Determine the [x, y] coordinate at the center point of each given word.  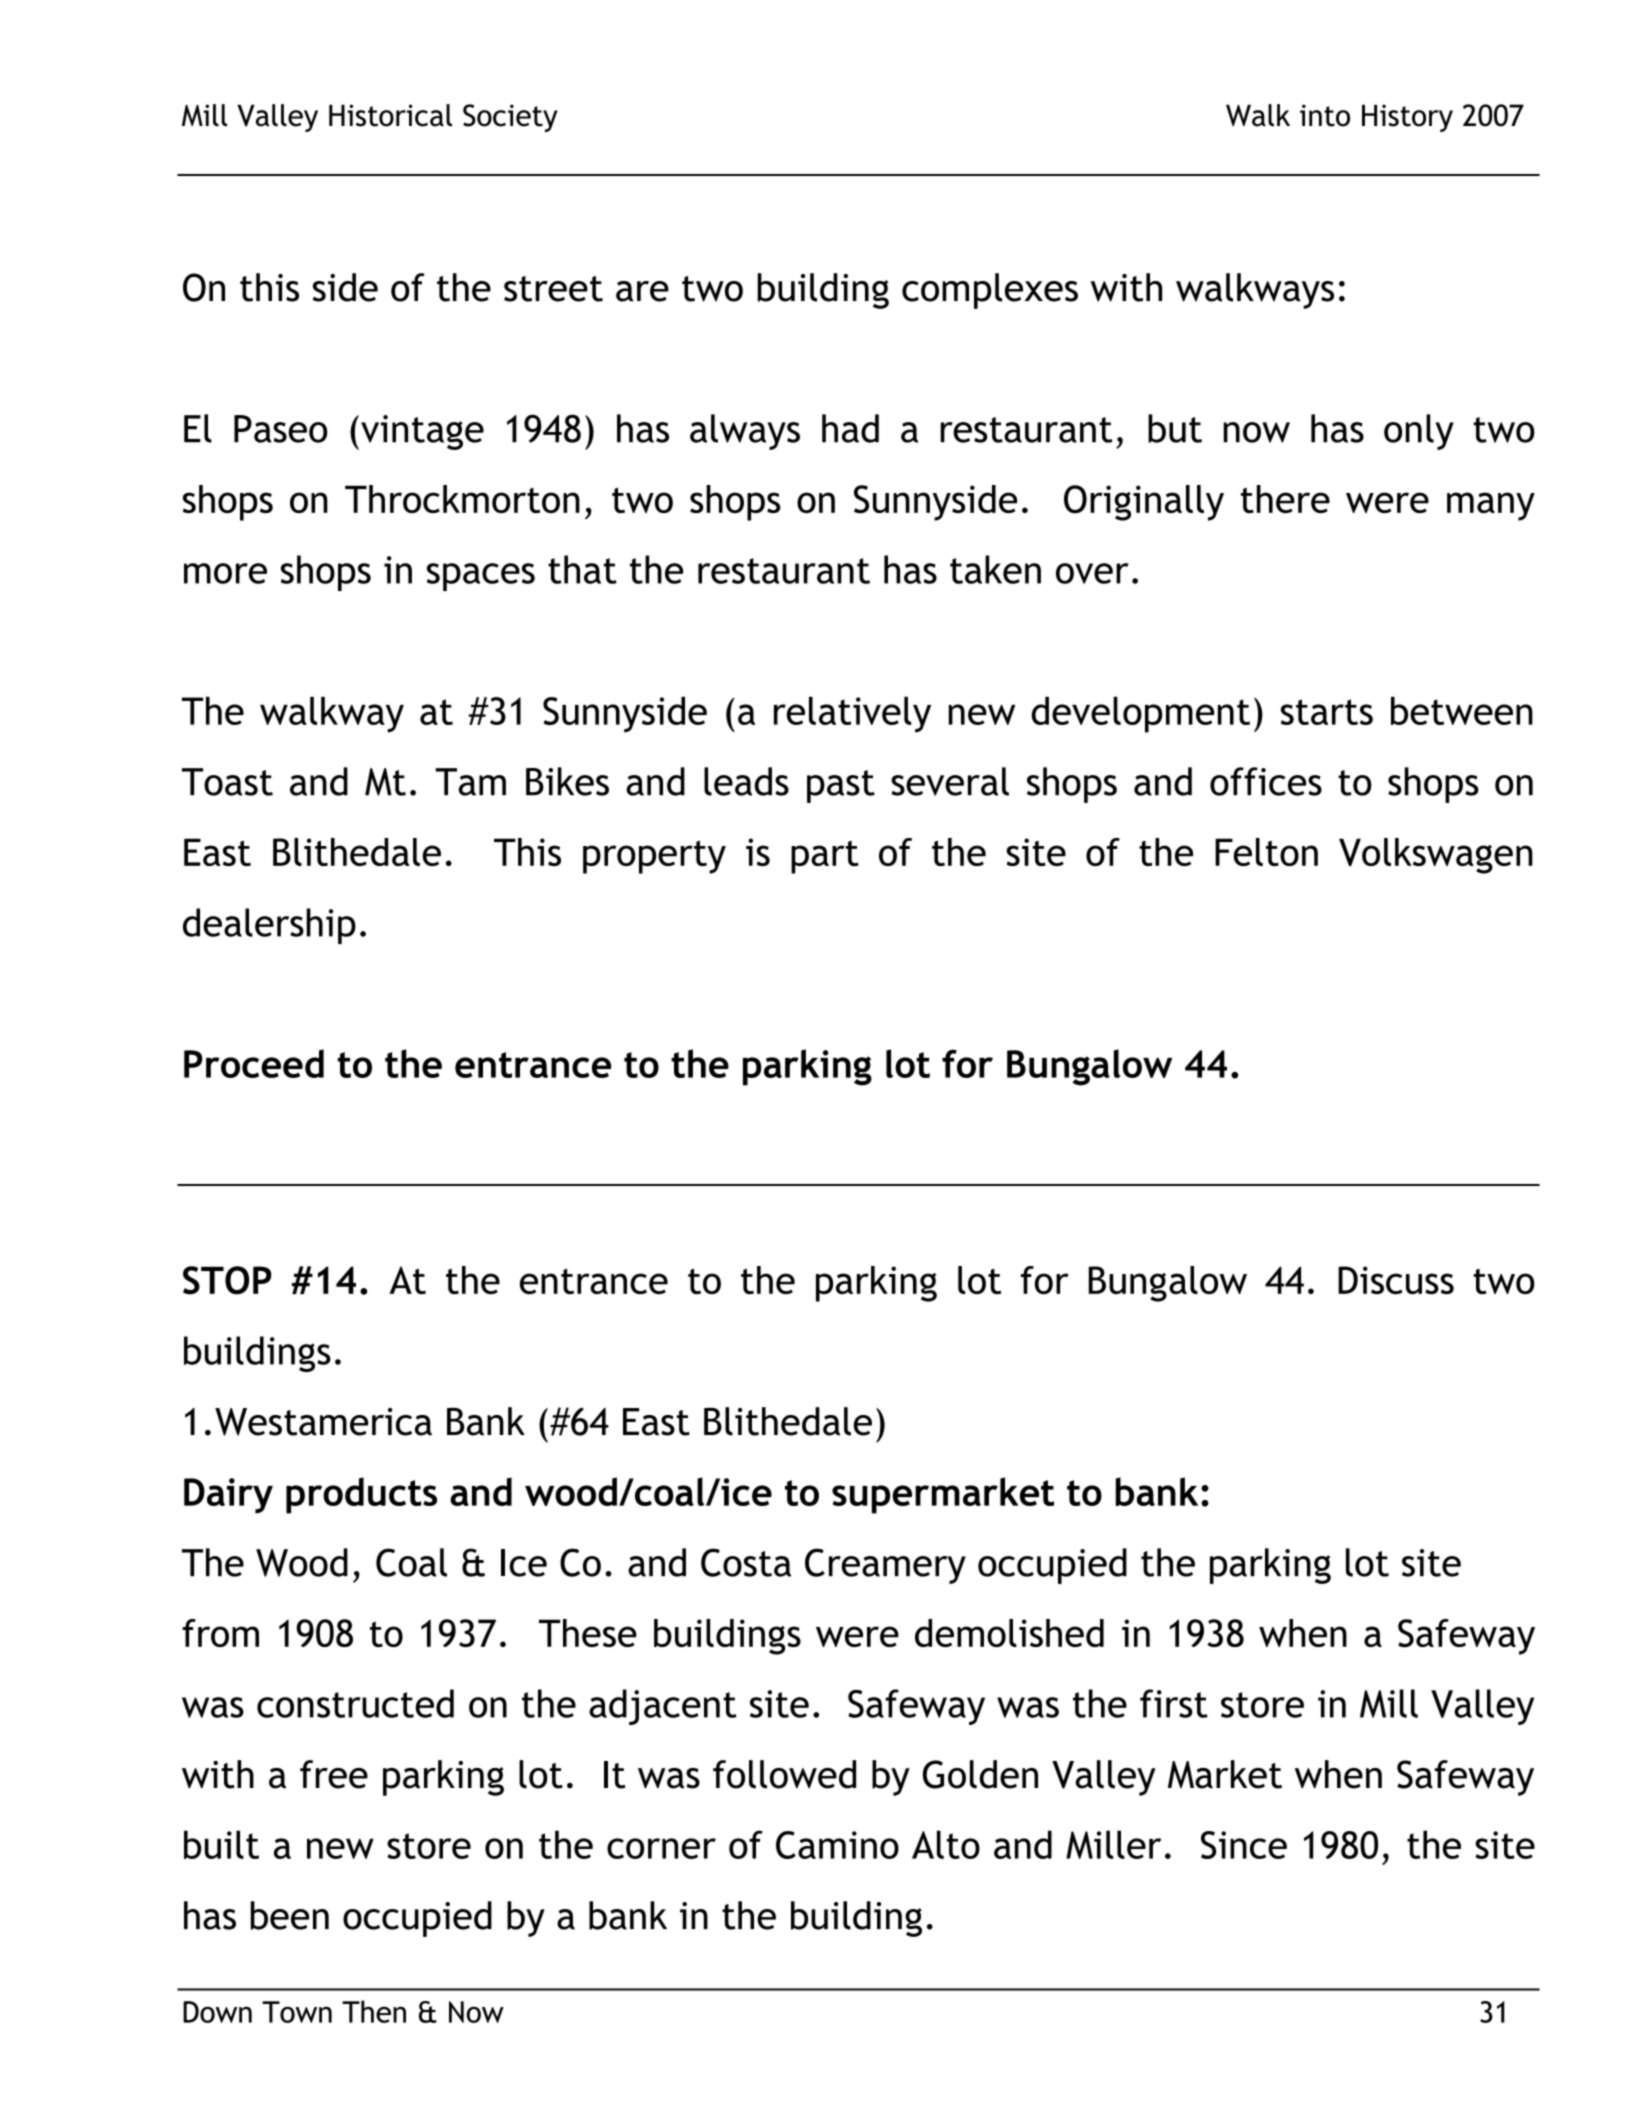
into [1325, 115]
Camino [837, 1845]
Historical [390, 115]
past [841, 786]
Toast [227, 782]
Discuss [1396, 1280]
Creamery [885, 1566]
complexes [990, 291]
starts [1327, 712]
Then [374, 2011]
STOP [227, 1280]
